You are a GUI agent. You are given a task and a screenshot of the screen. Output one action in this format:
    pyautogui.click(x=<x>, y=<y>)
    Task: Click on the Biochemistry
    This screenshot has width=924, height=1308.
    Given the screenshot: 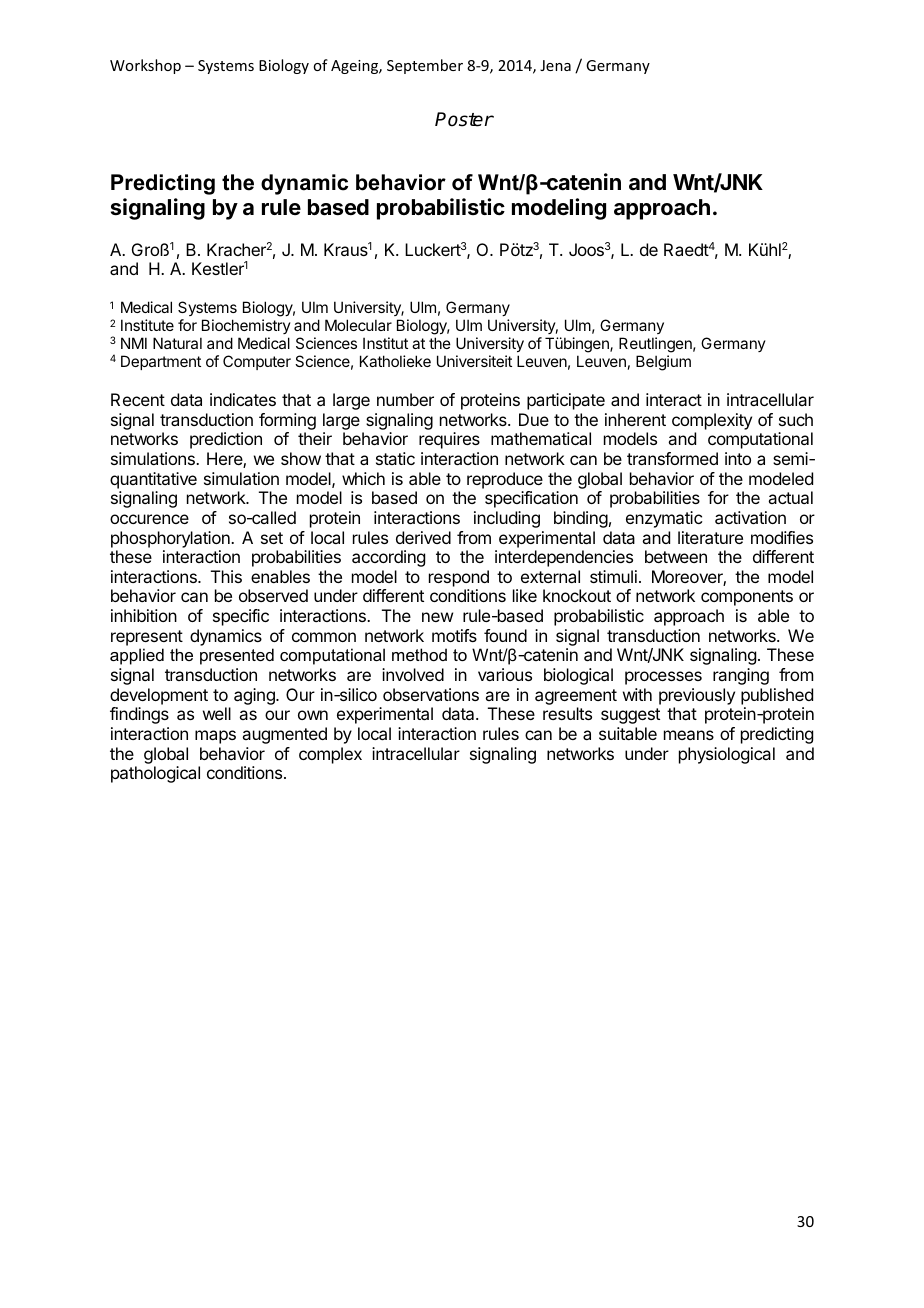 What is the action you would take?
    pyautogui.click(x=246, y=326)
